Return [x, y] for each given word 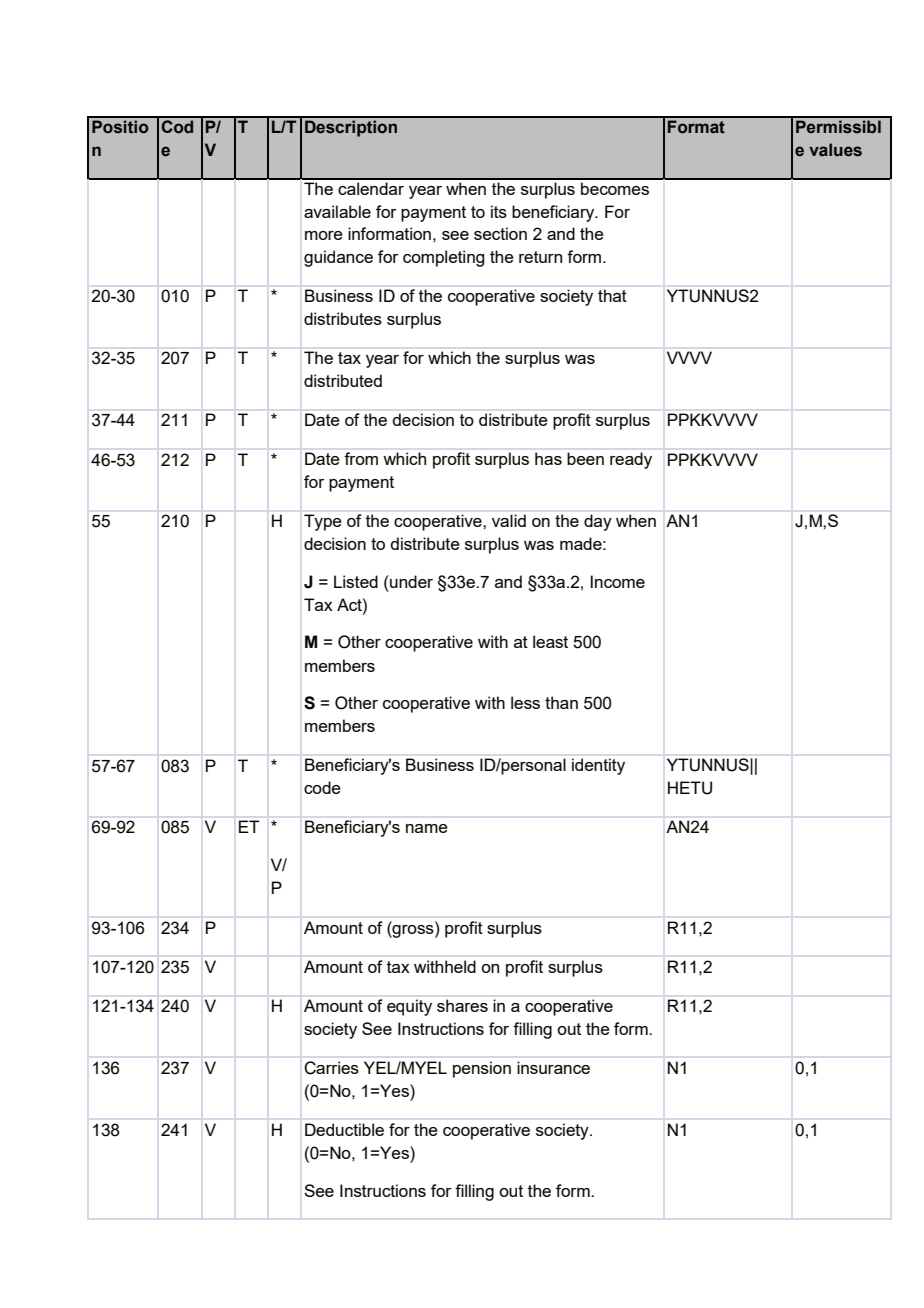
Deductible [344, 1129]
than [561, 702]
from [361, 458]
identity [598, 766]
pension [482, 1069]
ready [631, 460]
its [499, 211]
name [427, 828]
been [585, 458]
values [835, 150]
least [550, 641]
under [410, 581]
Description [351, 128]
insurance [553, 1067]
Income [617, 581]
